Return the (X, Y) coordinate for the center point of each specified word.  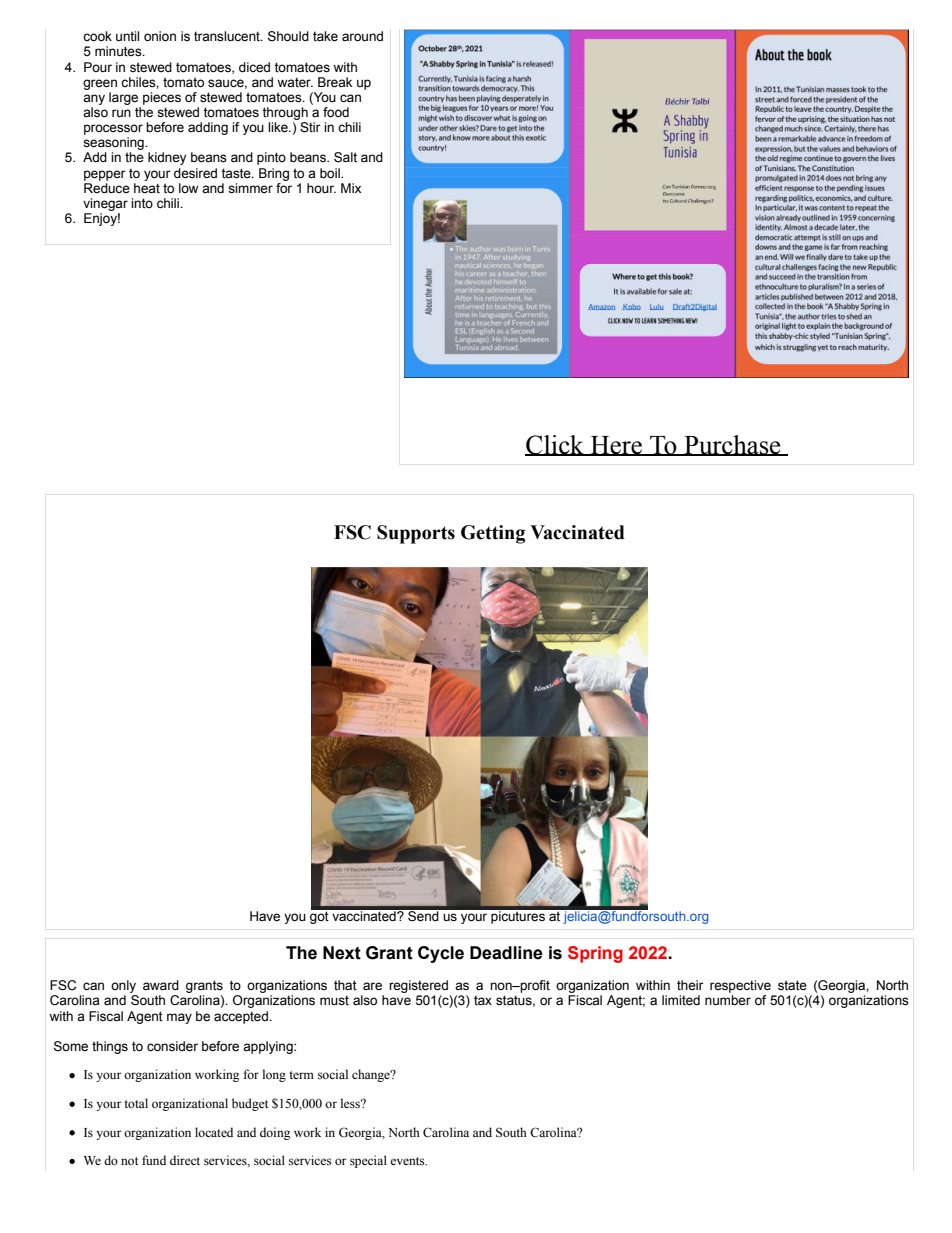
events (408, 1161)
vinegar (105, 204)
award (161, 985)
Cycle (441, 954)
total (136, 1103)
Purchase (732, 445)
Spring (595, 954)
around (362, 36)
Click (555, 445)
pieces (162, 98)
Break (335, 82)
